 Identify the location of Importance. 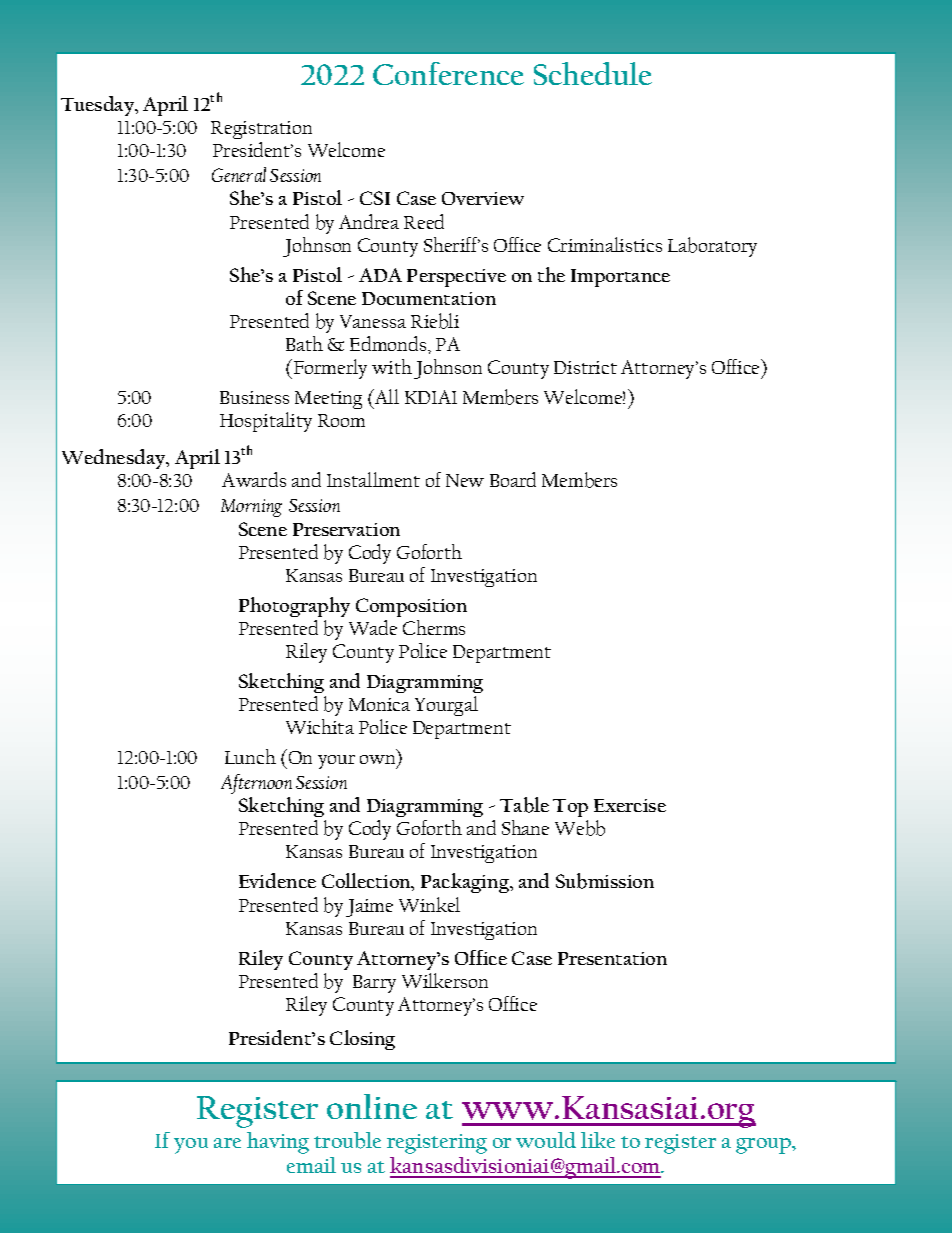
(620, 278).
